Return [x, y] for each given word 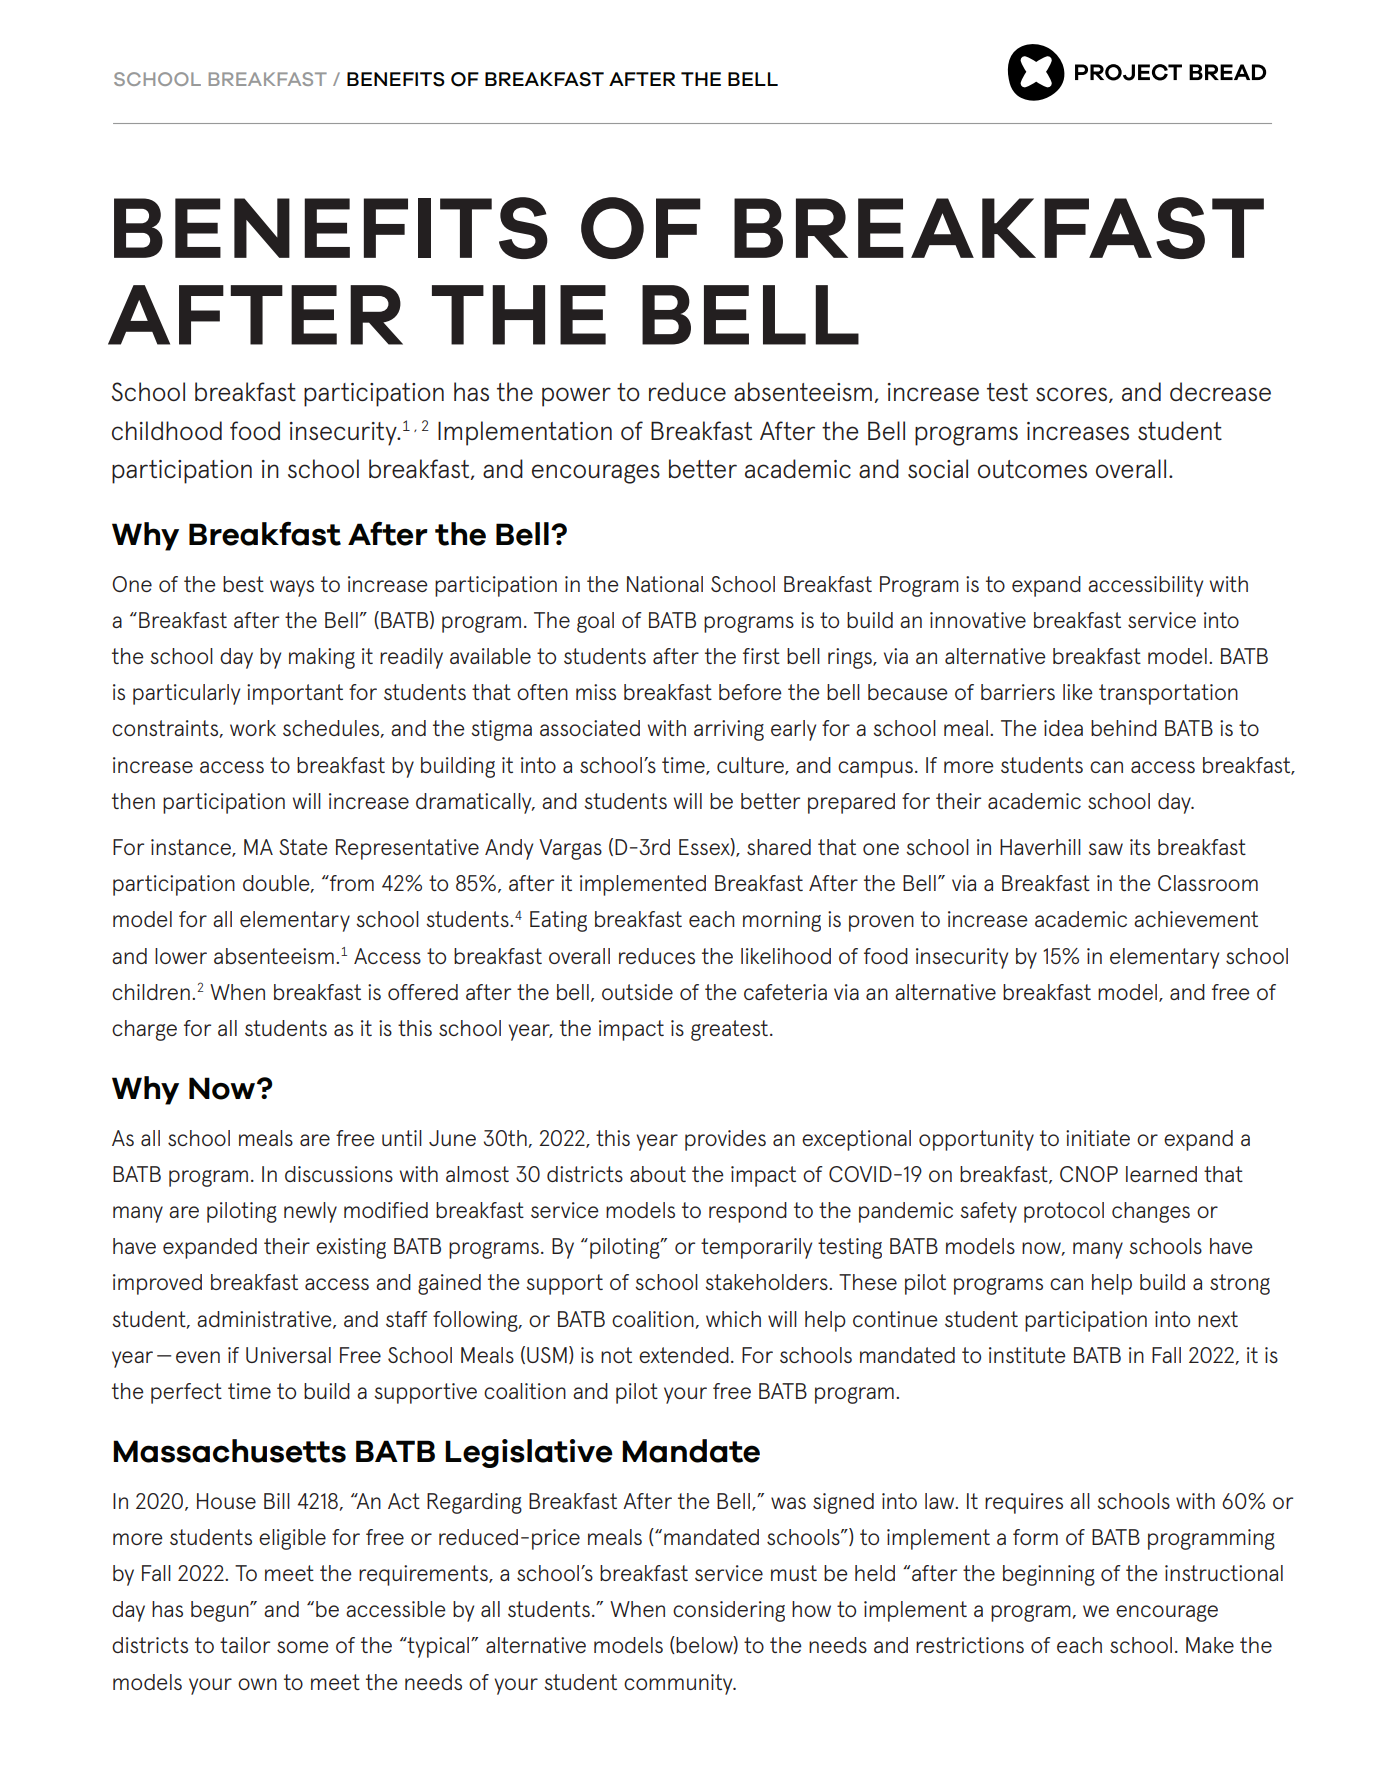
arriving [729, 730]
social [938, 468]
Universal [288, 1355]
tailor [245, 1645]
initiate [1098, 1138]
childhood [167, 430]
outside [637, 992]
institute [1027, 1355]
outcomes [1032, 469]
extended [684, 1355]
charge [144, 1030]
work [253, 728]
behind [1124, 728]
